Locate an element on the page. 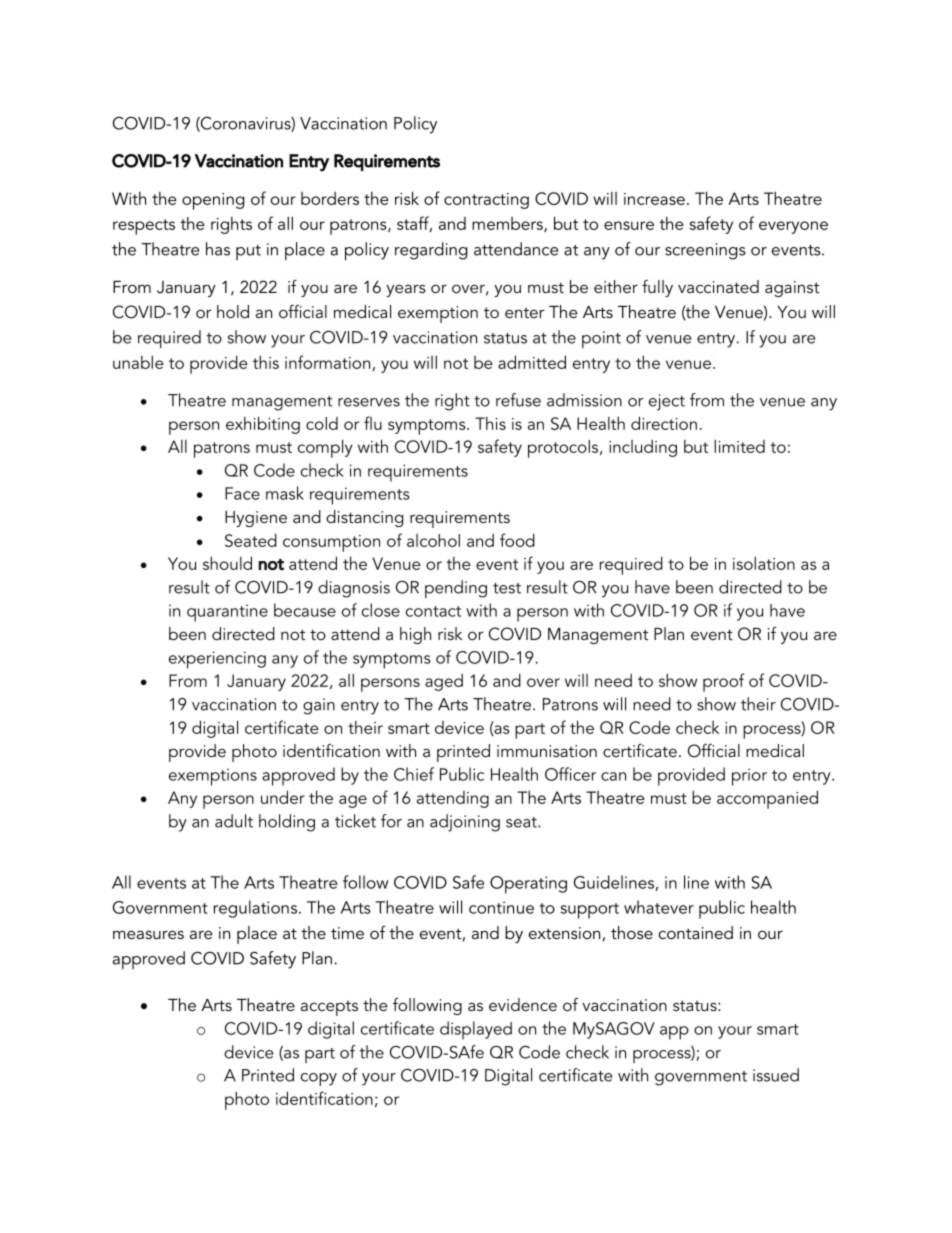 The height and width of the document is (1233, 952). copy is located at coordinates (319, 1079).
